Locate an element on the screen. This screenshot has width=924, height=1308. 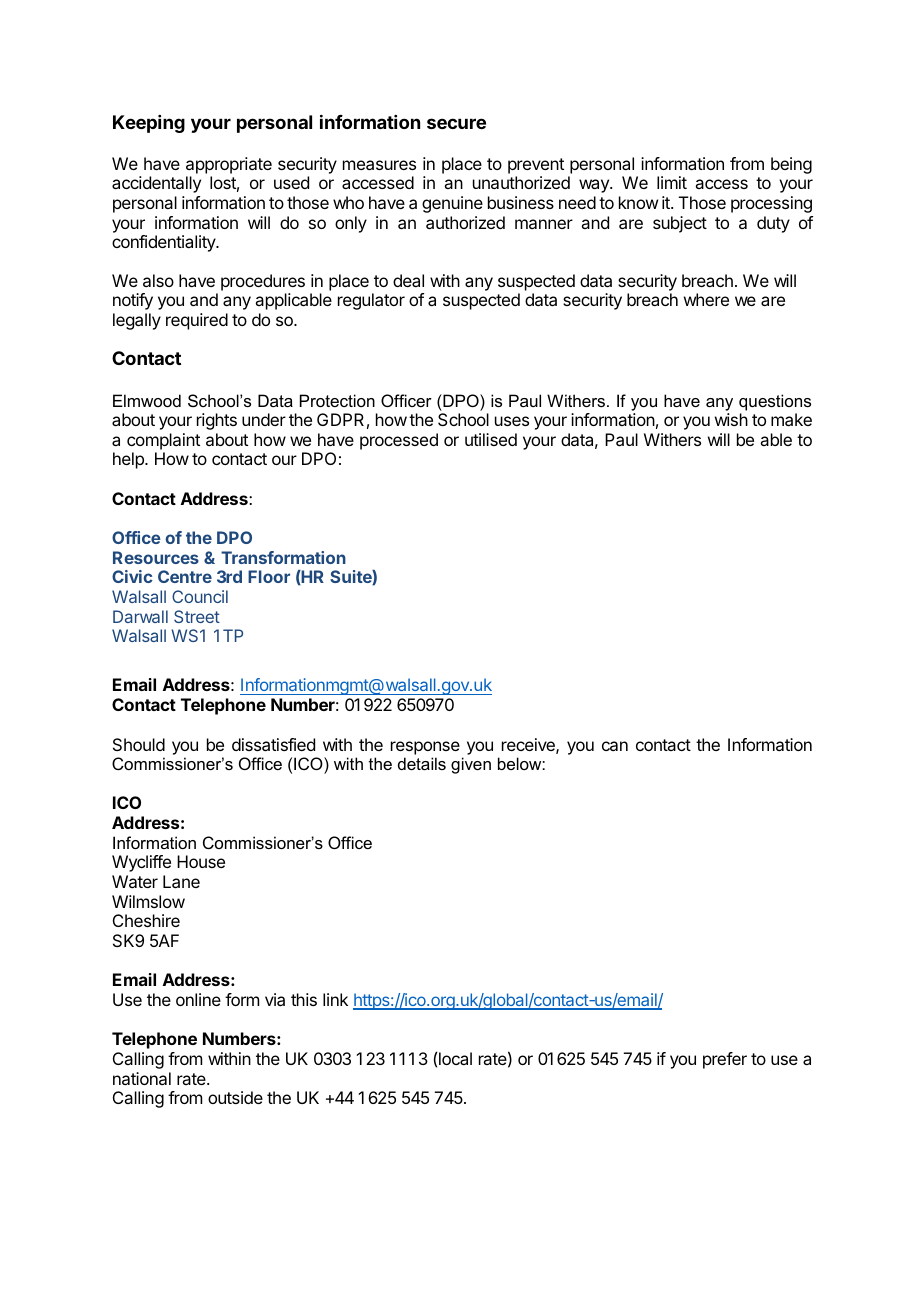
Street is located at coordinates (197, 616).
